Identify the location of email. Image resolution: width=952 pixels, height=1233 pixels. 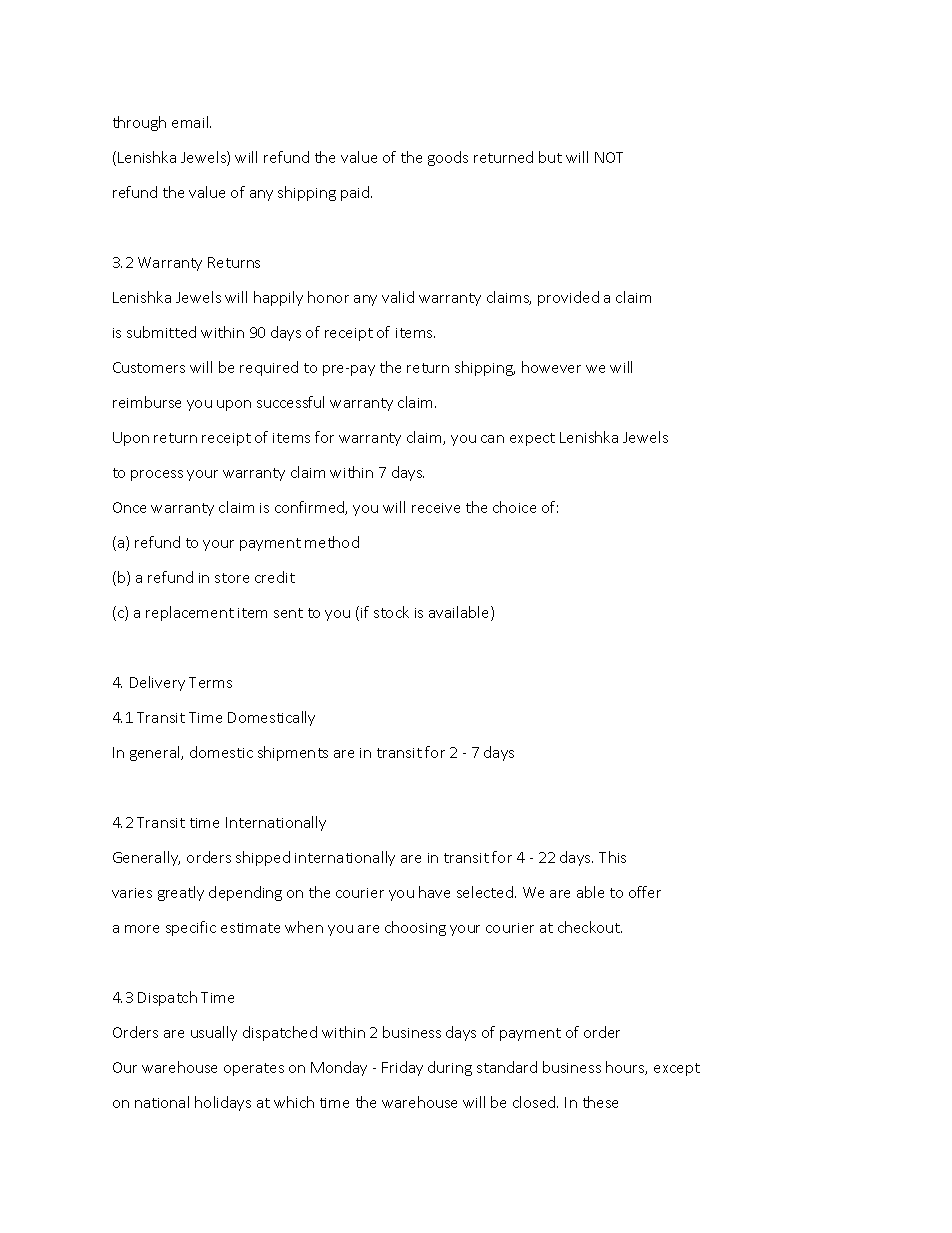
(191, 122).
